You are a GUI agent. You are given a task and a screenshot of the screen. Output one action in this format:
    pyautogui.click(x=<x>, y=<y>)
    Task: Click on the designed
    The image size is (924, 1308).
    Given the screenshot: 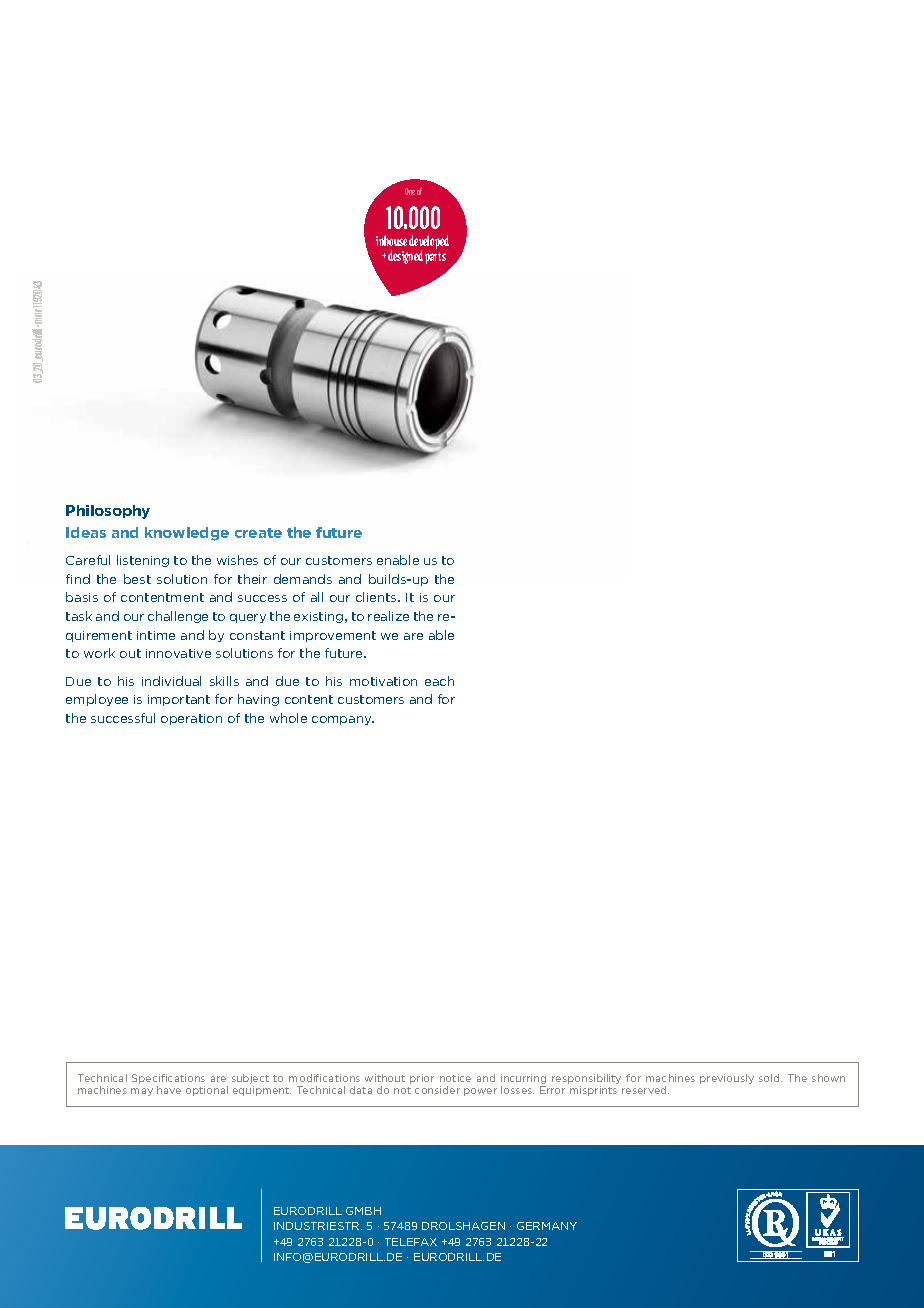 What is the action you would take?
    pyautogui.click(x=405, y=257)
